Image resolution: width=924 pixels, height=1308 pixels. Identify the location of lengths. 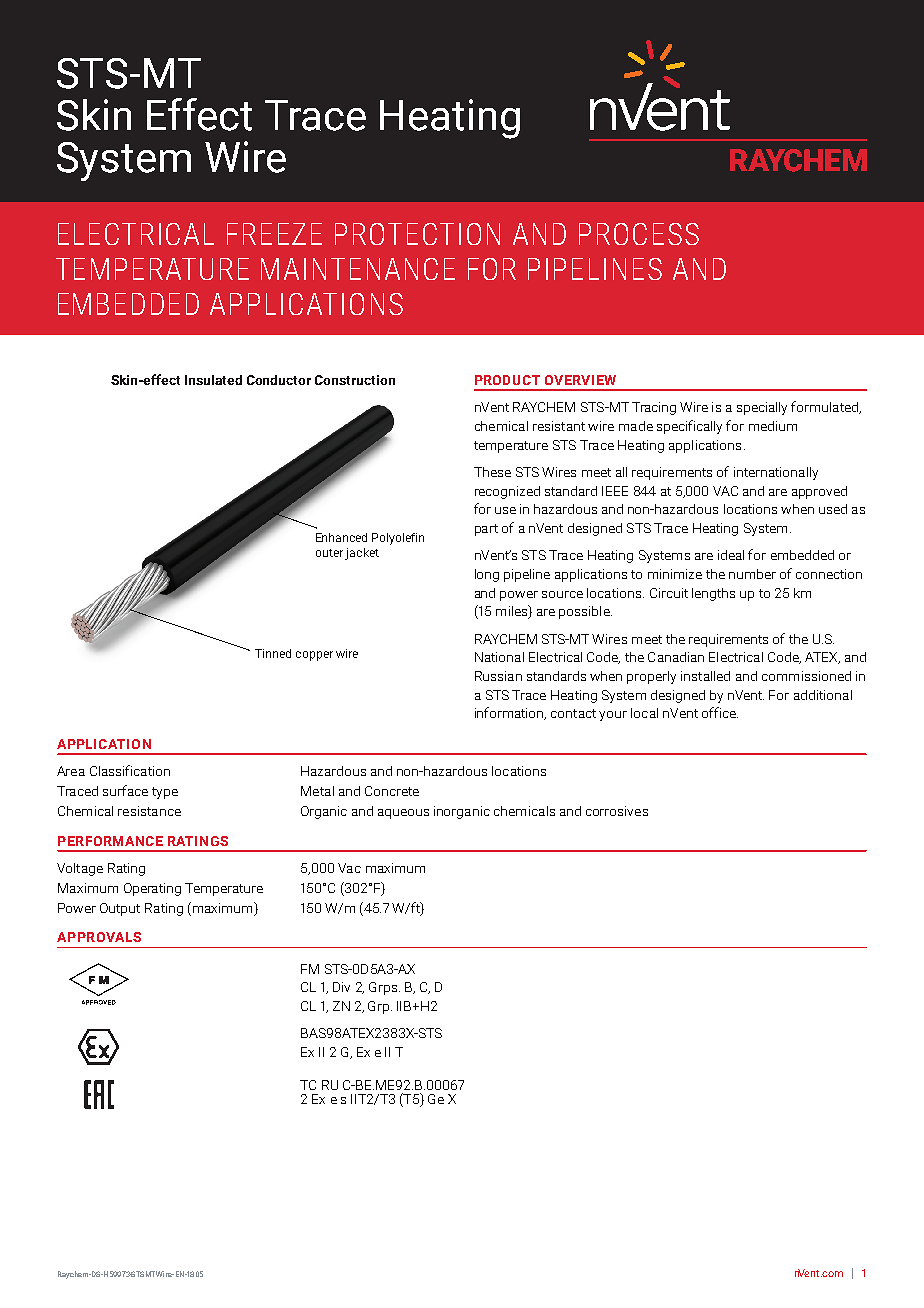
(713, 594).
